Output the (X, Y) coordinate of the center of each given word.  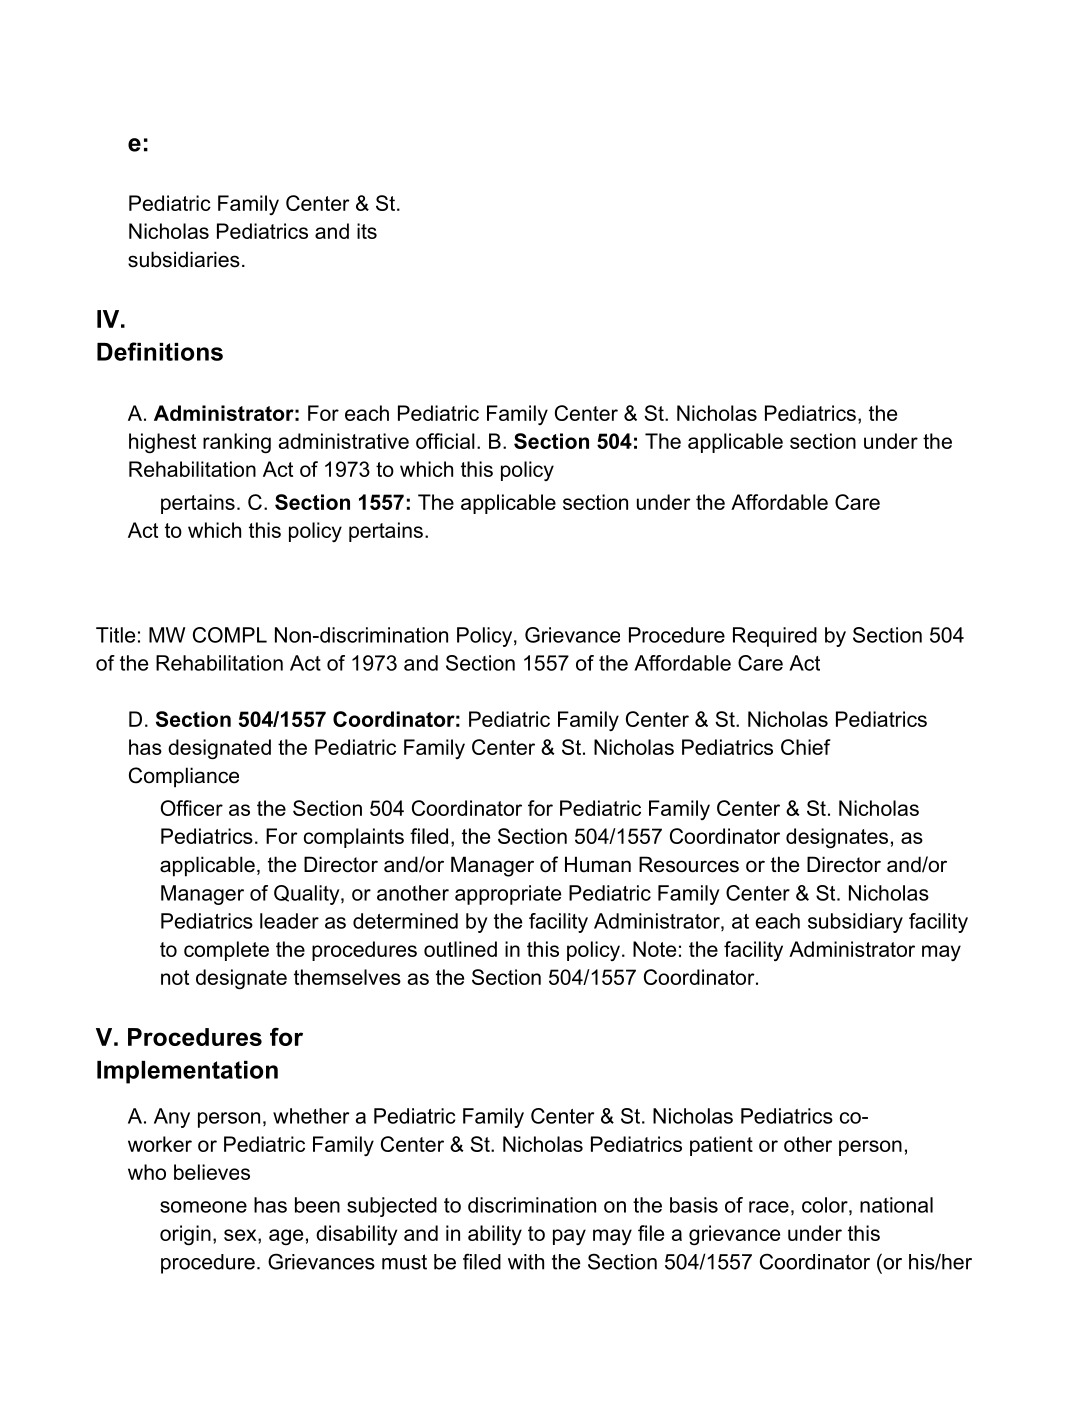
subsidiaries (184, 259)
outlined (460, 949)
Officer (192, 808)
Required (775, 637)
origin (185, 1235)
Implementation (187, 1072)
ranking (237, 443)
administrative (344, 441)
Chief (806, 747)
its (367, 231)
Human (598, 864)
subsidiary (855, 923)
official (445, 441)
